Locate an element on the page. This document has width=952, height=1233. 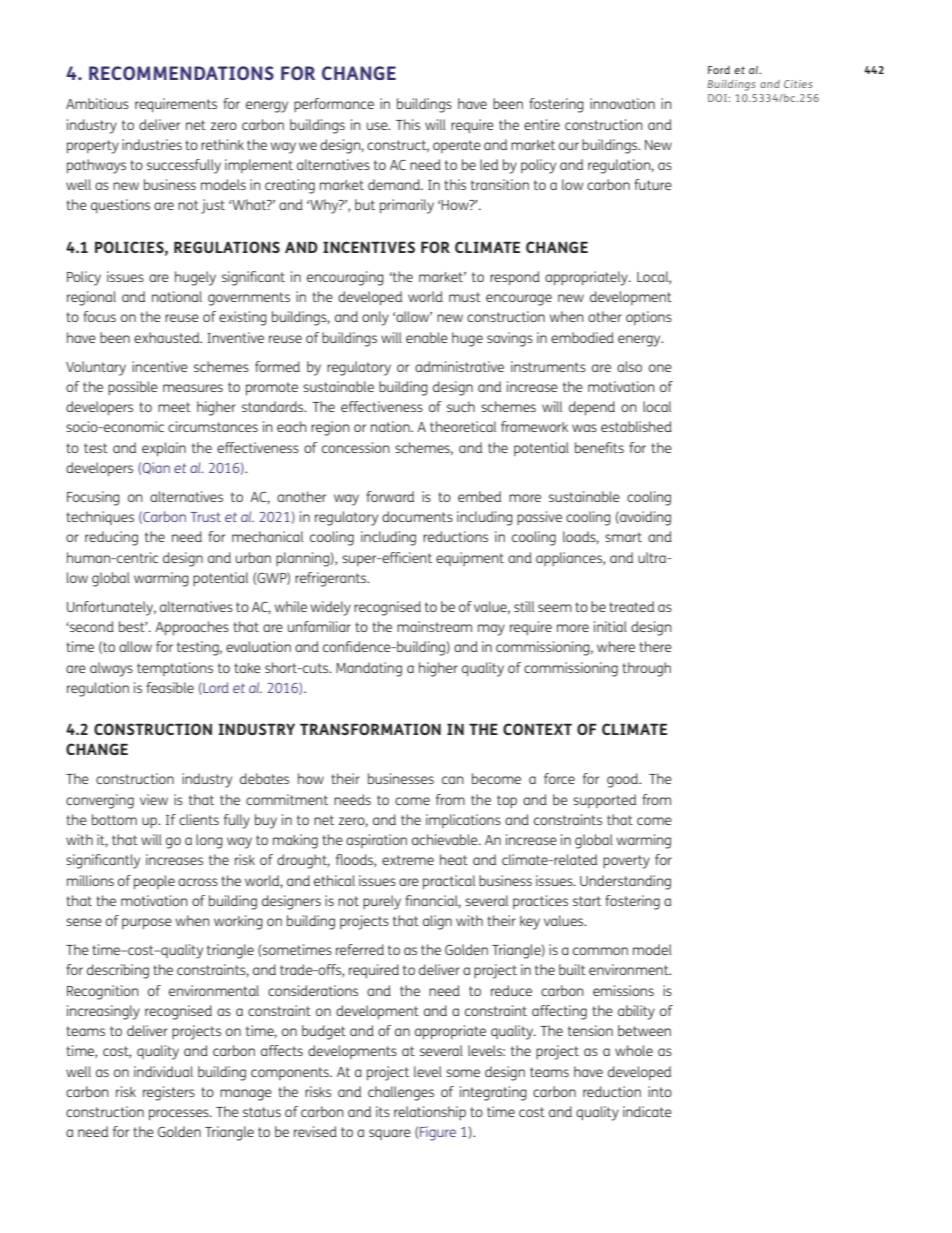
operate is located at coordinates (457, 146).
